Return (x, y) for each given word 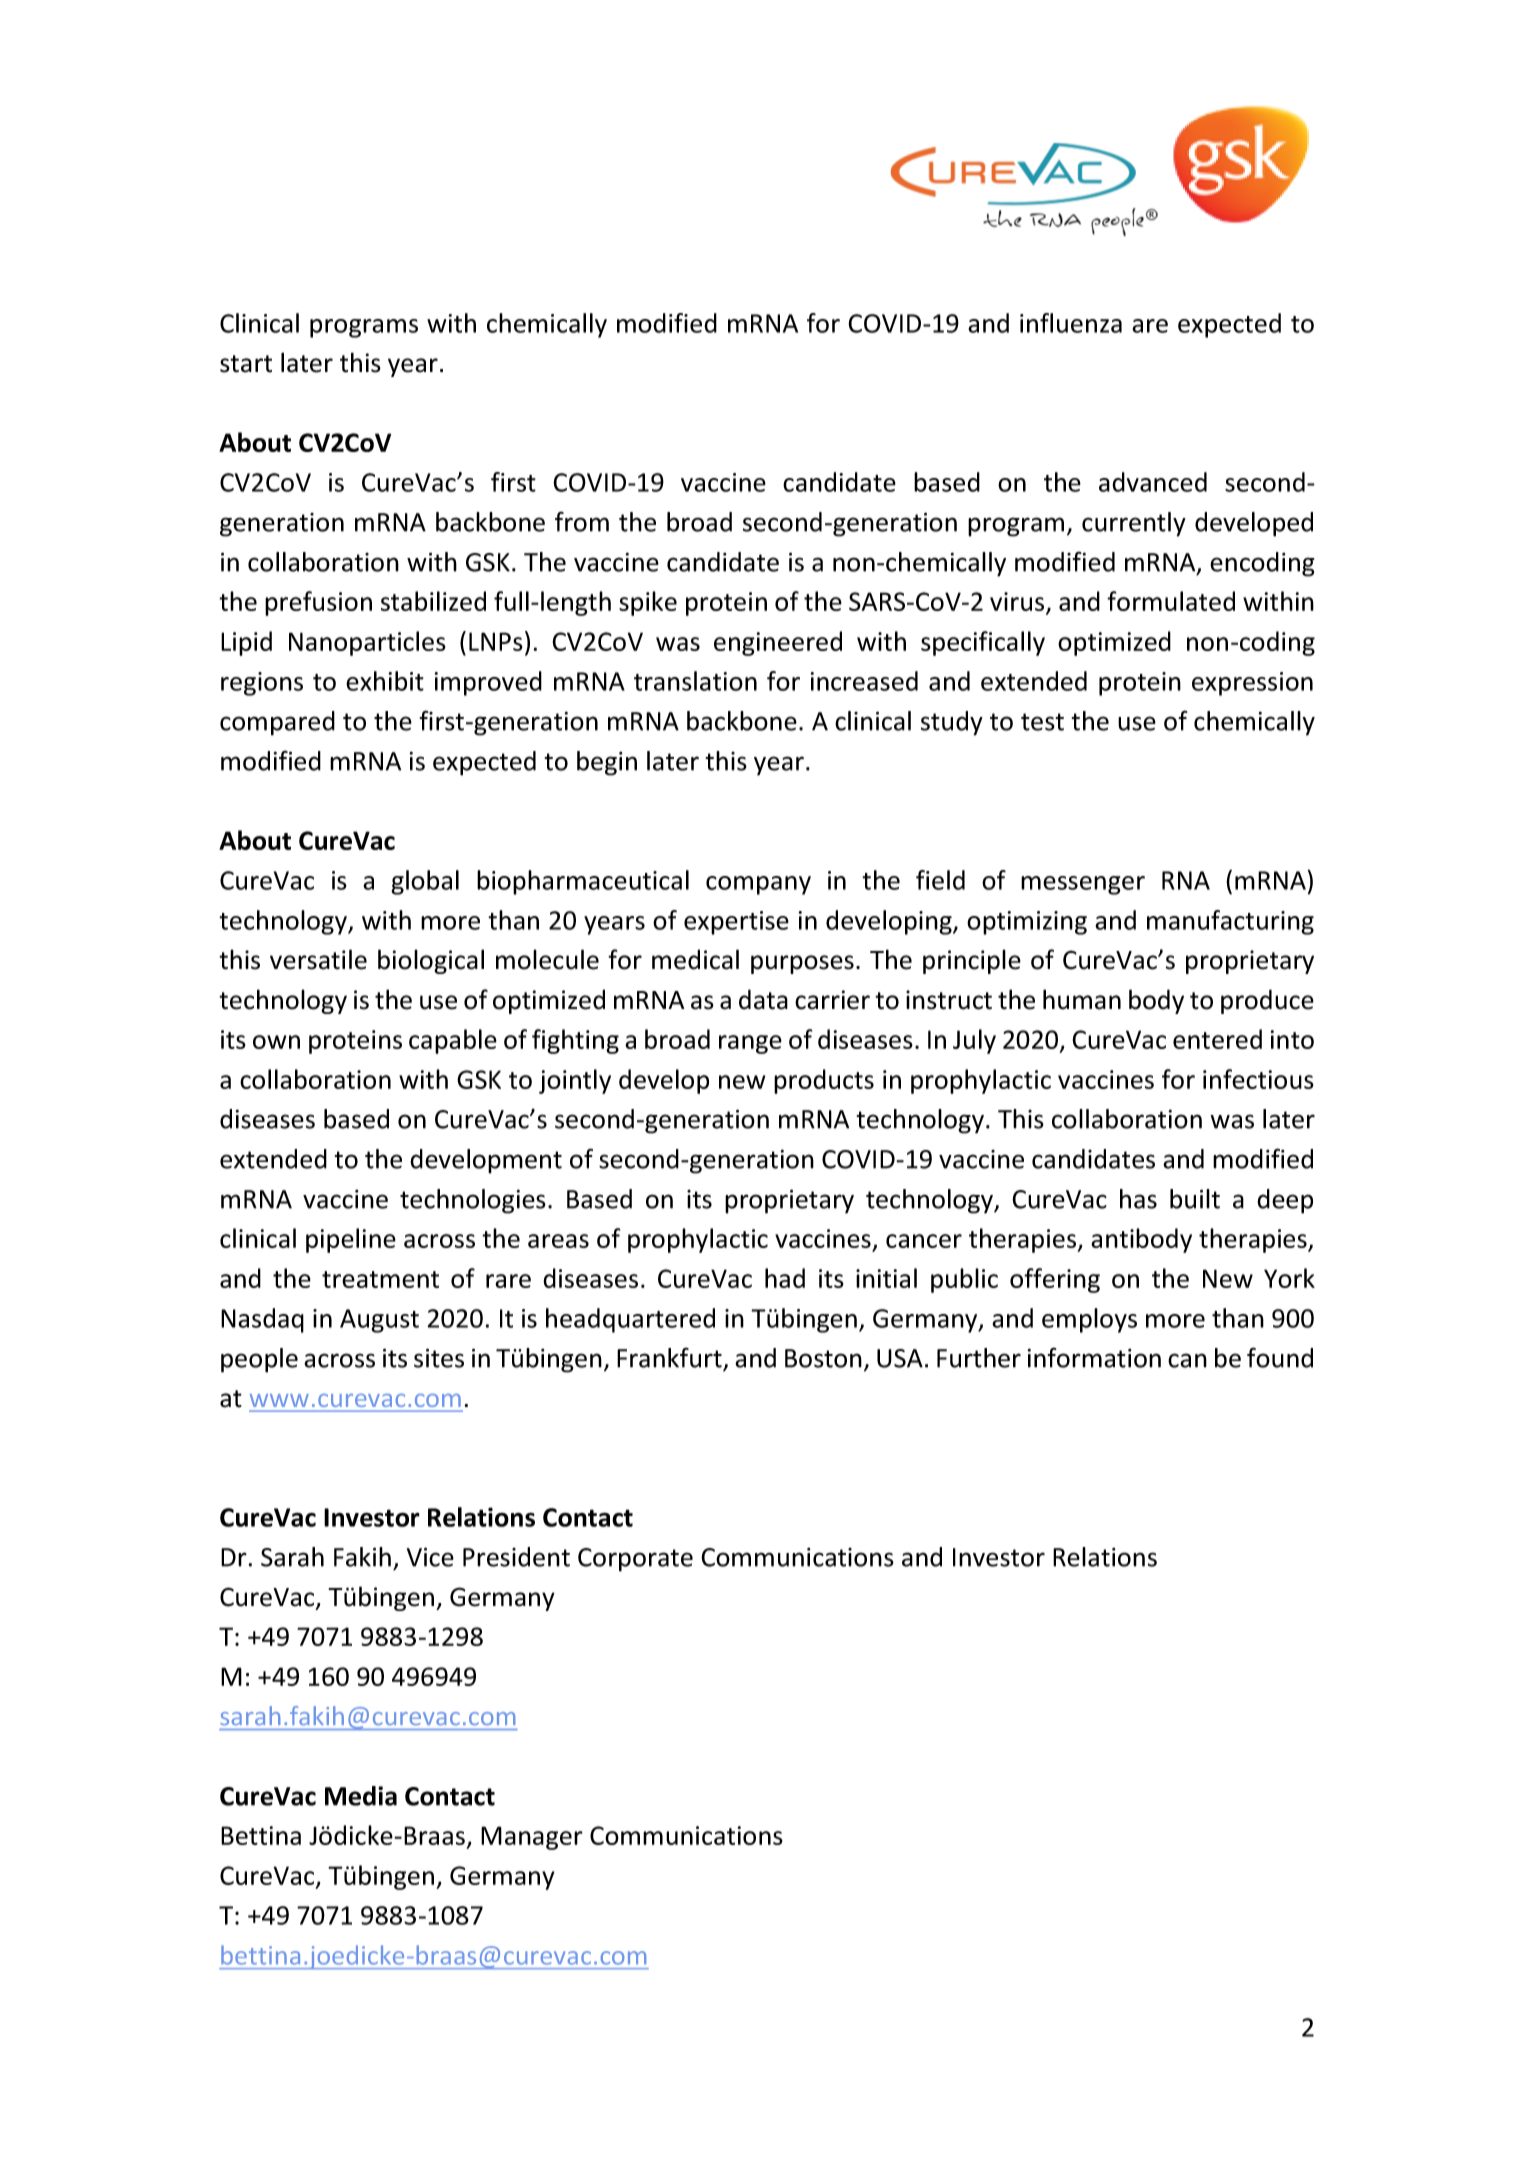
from (582, 521)
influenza (1071, 323)
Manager (532, 1838)
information (1094, 1357)
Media (361, 1796)
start (246, 364)
